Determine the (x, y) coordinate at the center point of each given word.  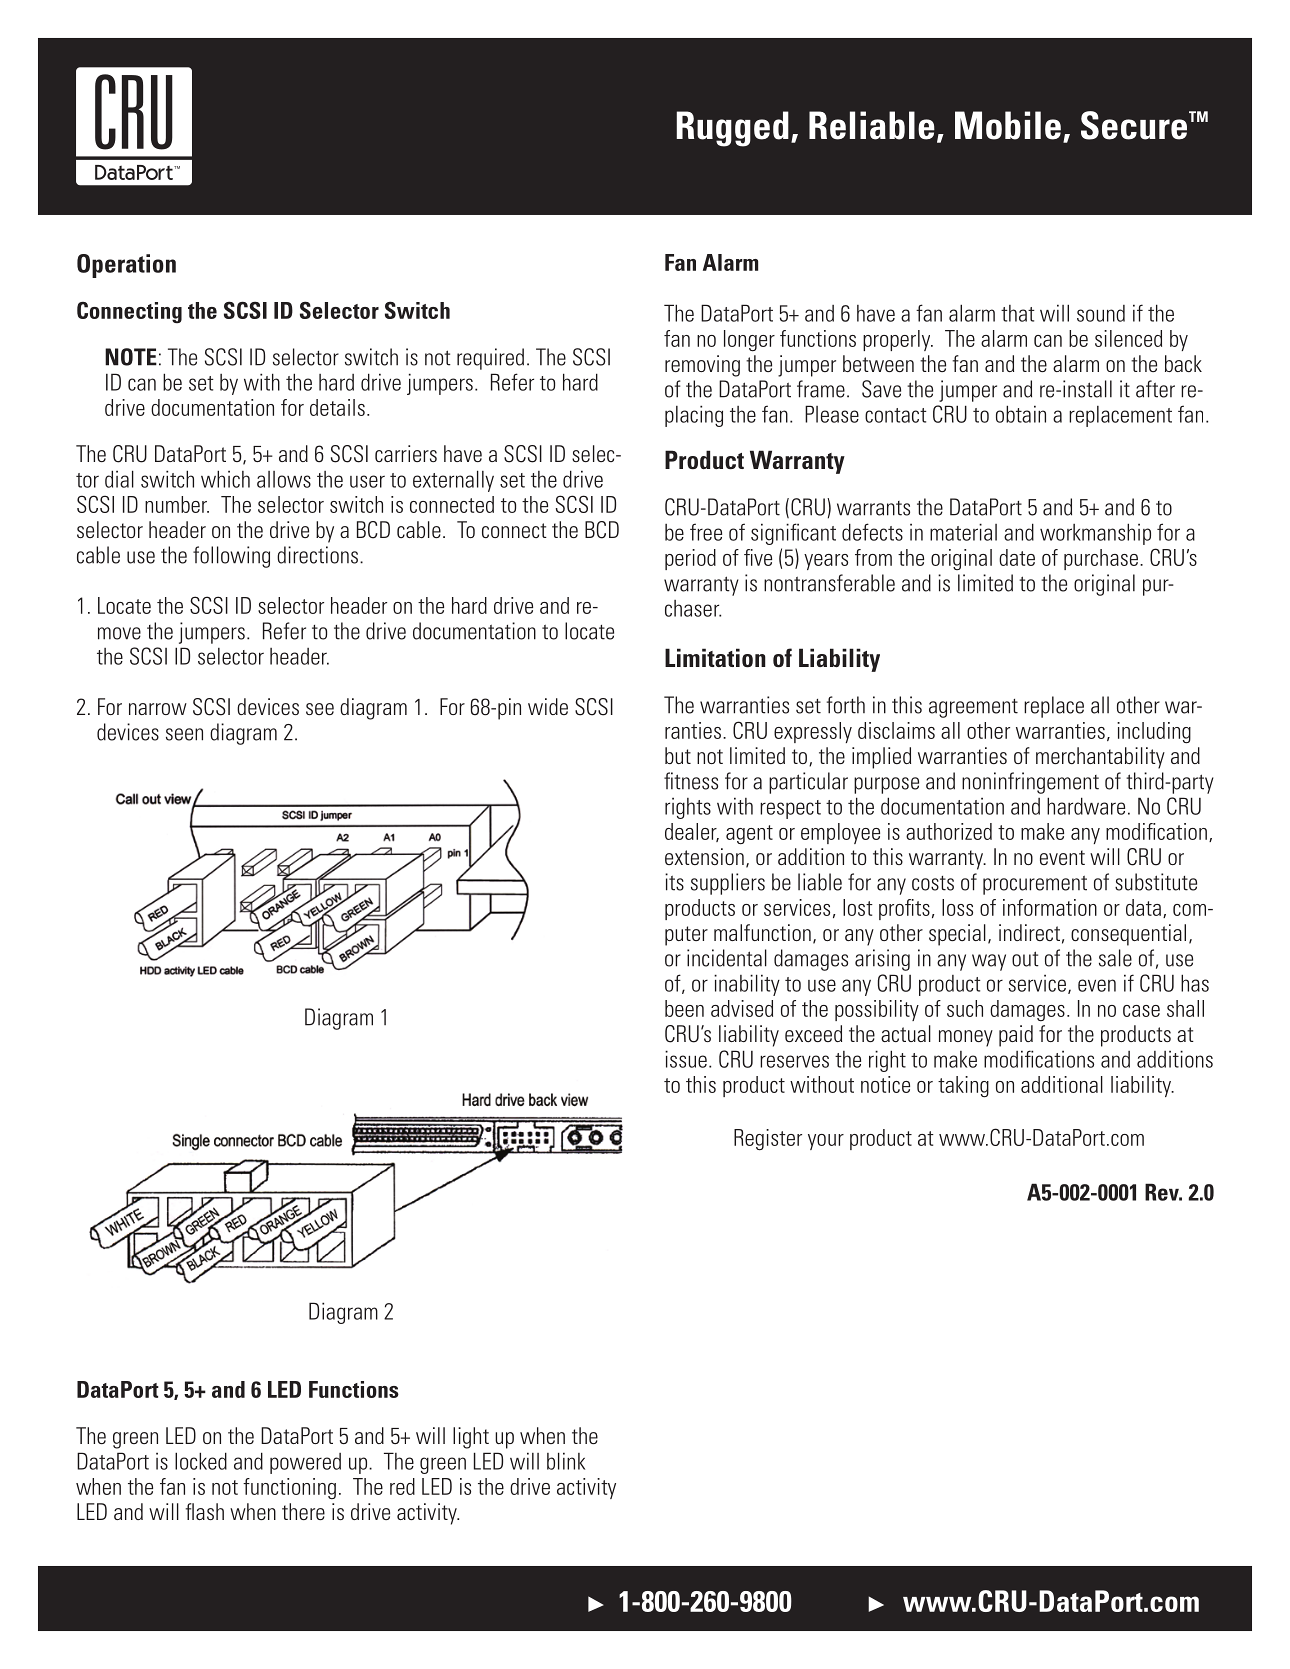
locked (201, 1461)
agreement (973, 708)
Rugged (733, 129)
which (225, 479)
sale (1115, 958)
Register (768, 1140)
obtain (1021, 414)
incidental (727, 958)
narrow (158, 709)
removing (702, 366)
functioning (289, 1488)
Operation (126, 266)
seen (184, 734)
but (678, 755)
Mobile (1008, 125)
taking (963, 1087)
